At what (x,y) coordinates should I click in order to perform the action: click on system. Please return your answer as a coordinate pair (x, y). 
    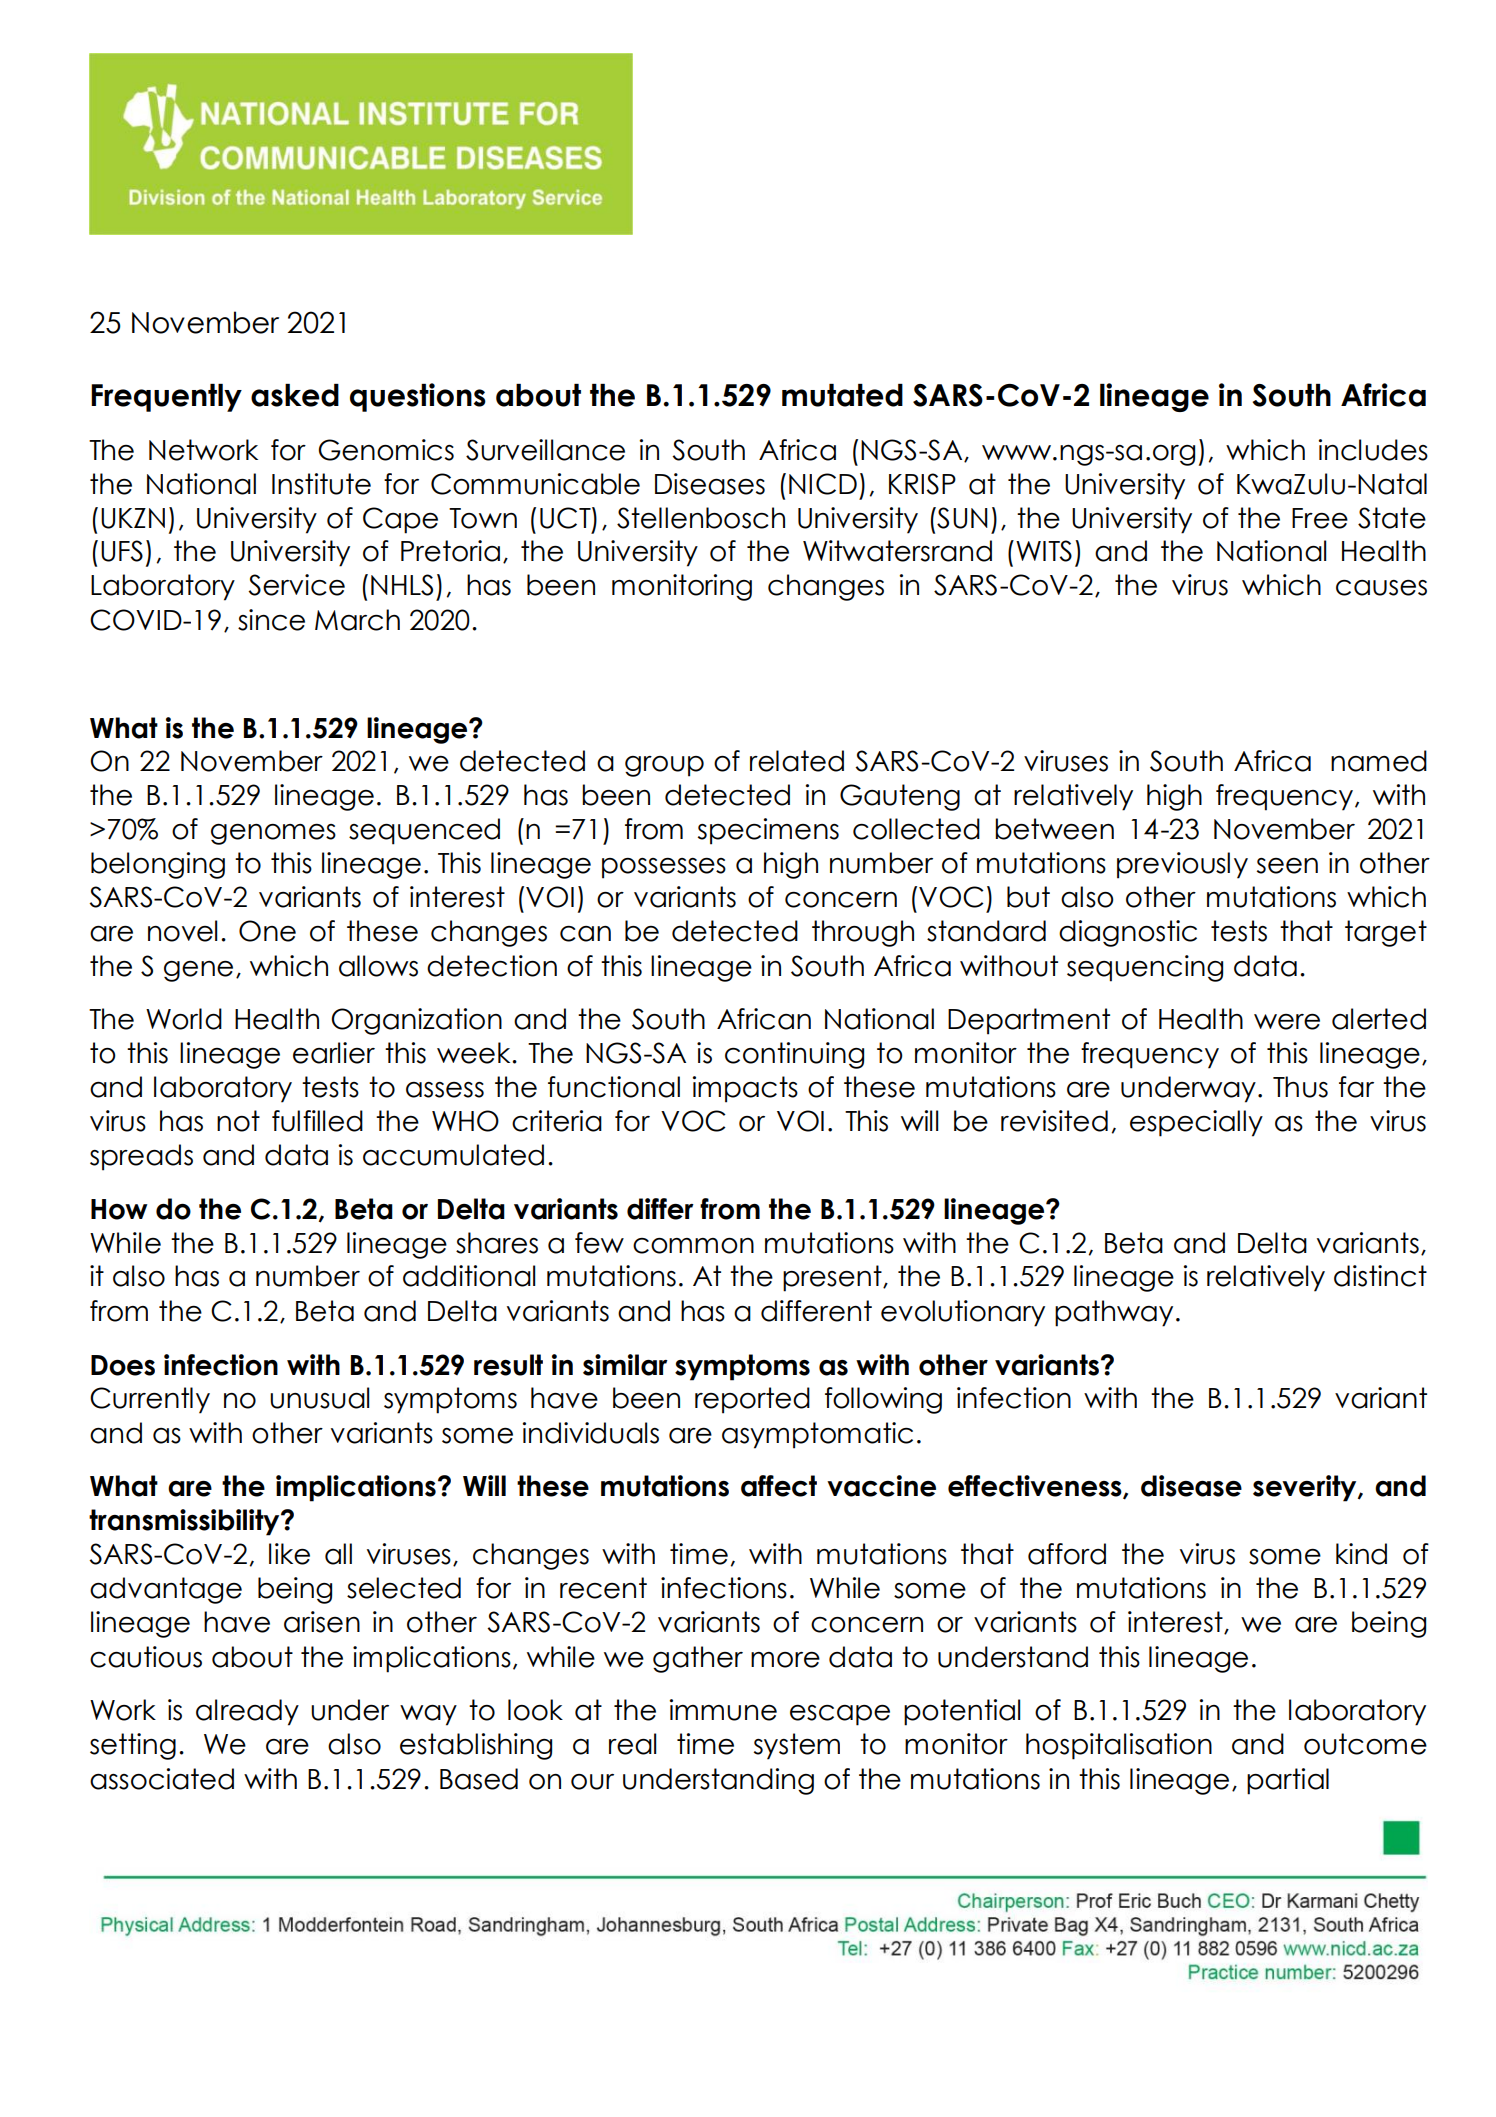
    Looking at the image, I should click on (797, 1746).
